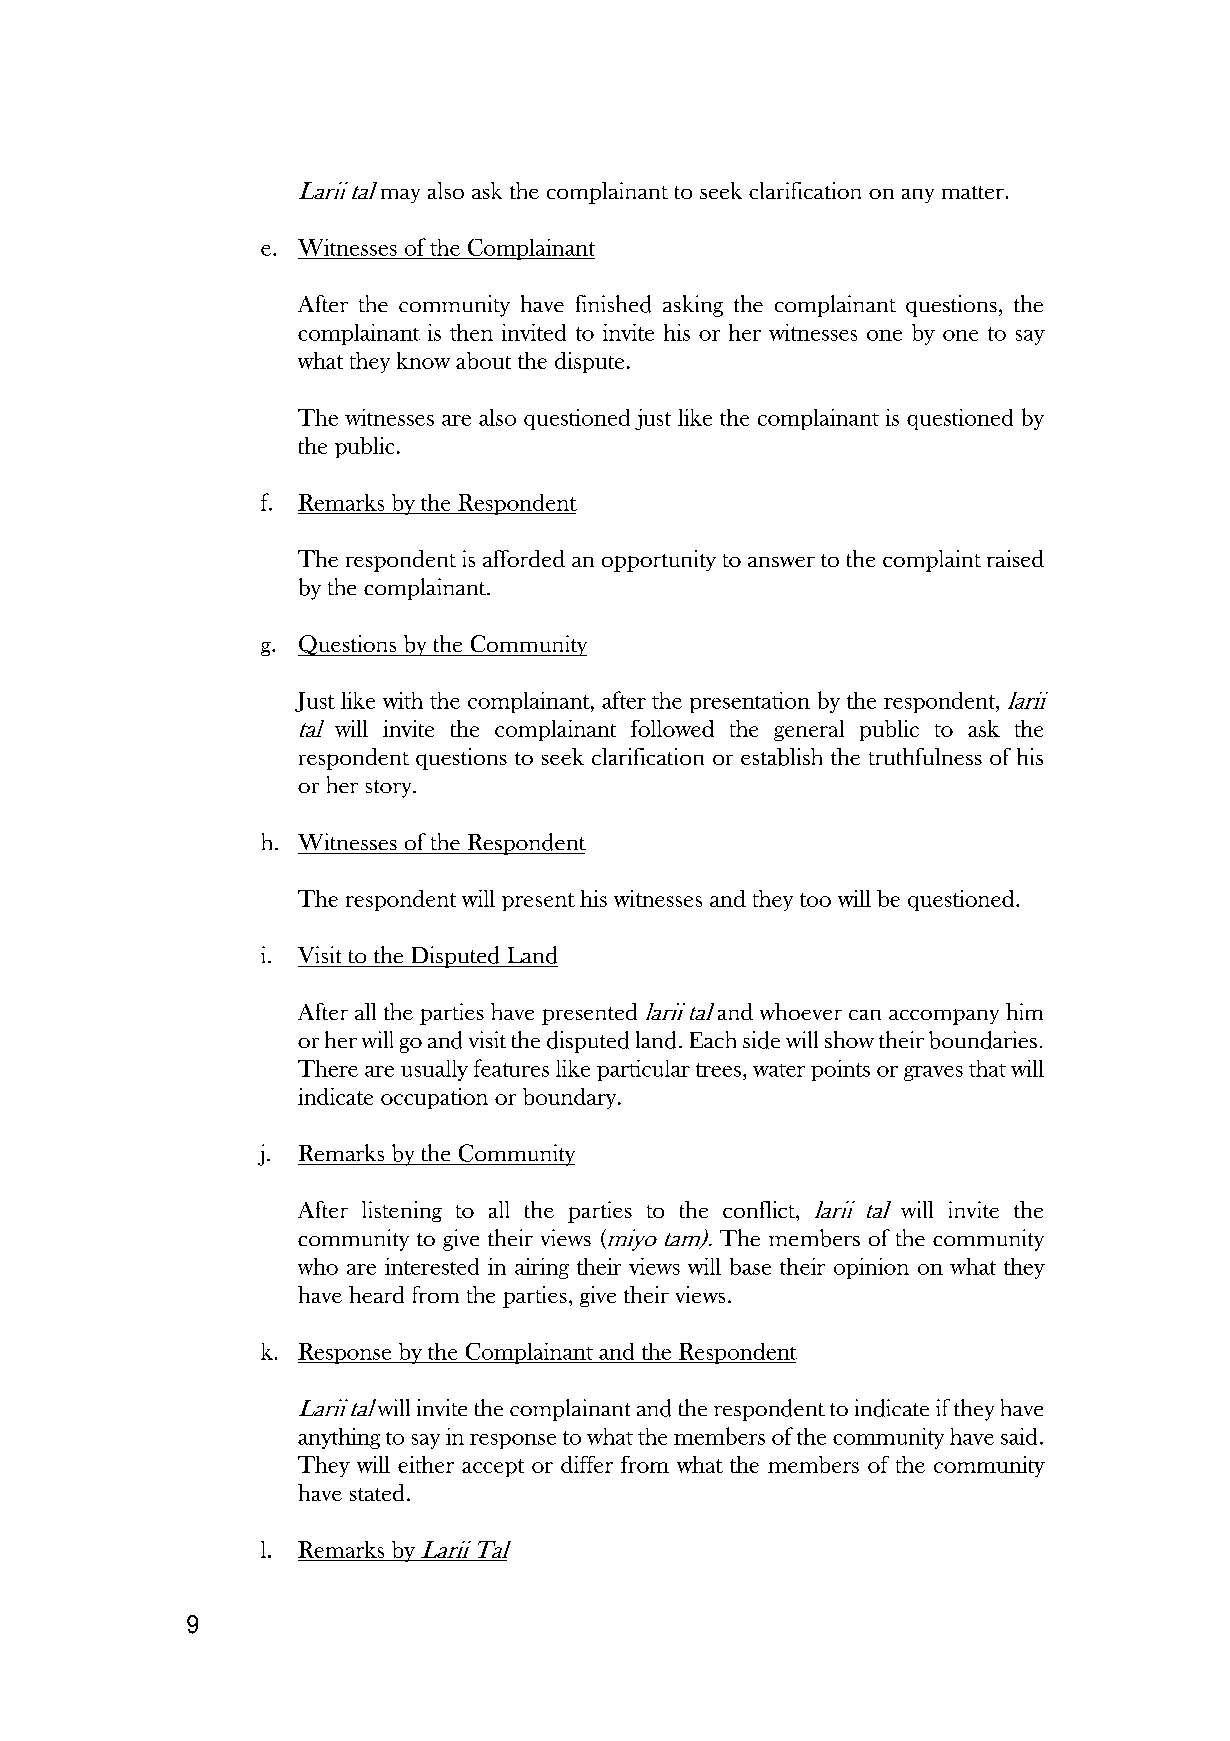 This document has width=1230, height=1741. I want to click on followed, so click(672, 728).
